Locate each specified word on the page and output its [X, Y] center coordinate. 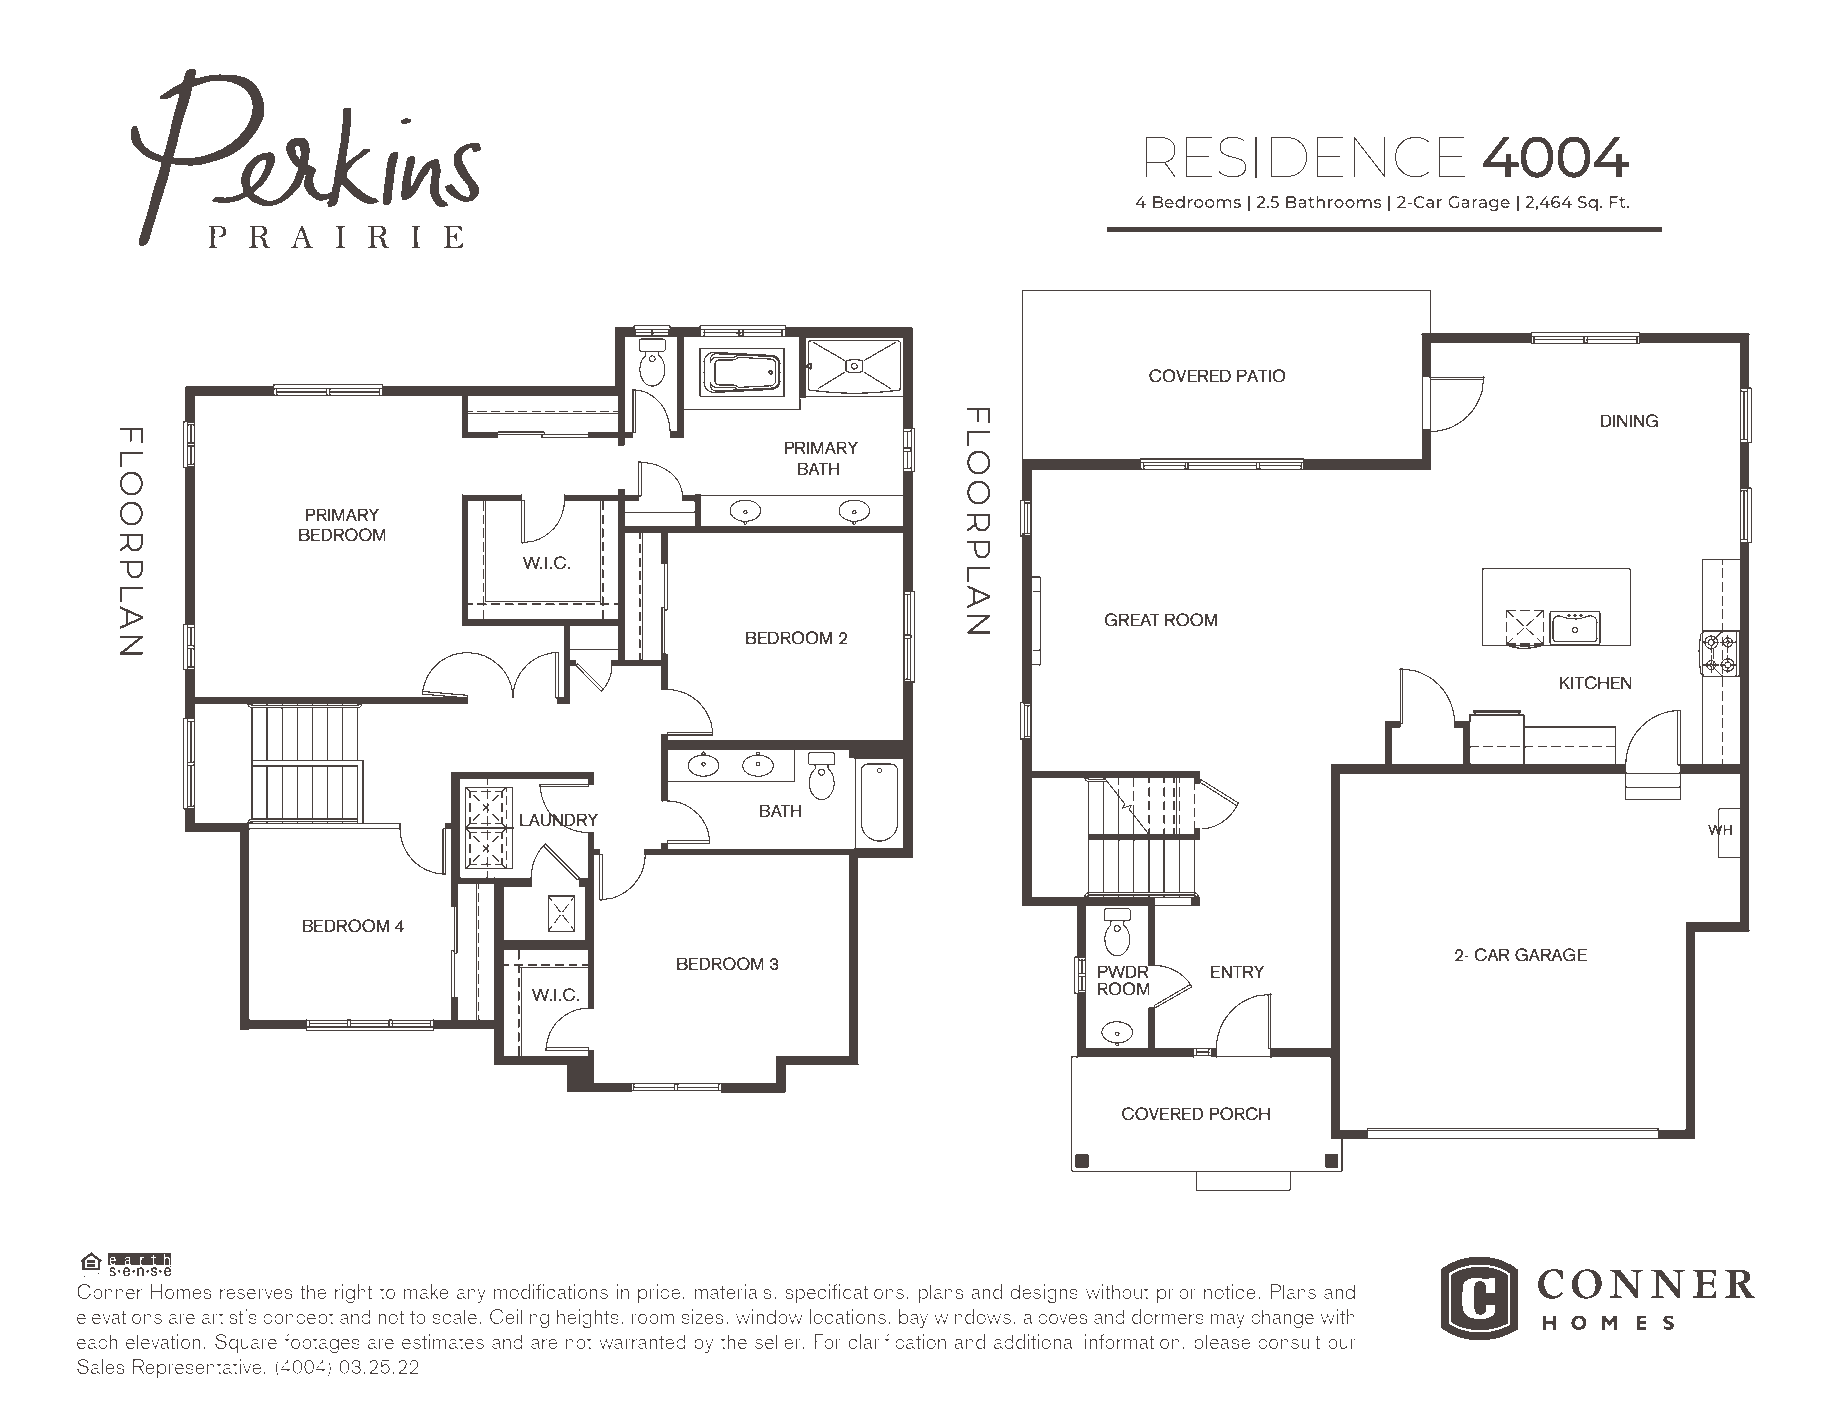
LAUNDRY [559, 820]
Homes [181, 1291]
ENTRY [1237, 971]
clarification [897, 1341]
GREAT [1132, 620]
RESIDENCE [1306, 157]
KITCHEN [1596, 683]
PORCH [1239, 1114]
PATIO [1261, 376]
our [1342, 1344]
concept [298, 1320]
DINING [1629, 421]
